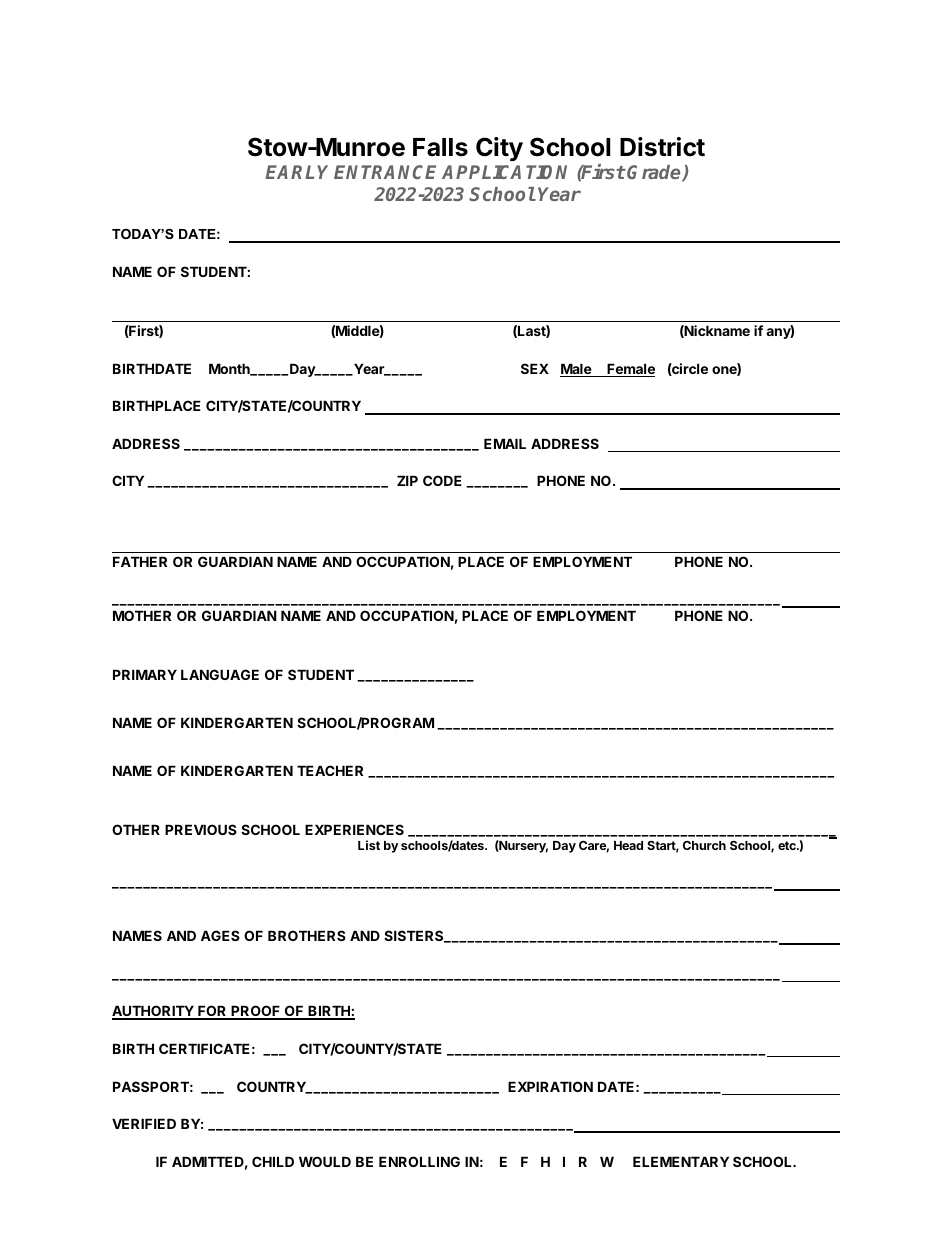 Image resolution: width=952 pixels, height=1233 pixels. Describe the element at coordinates (535, 368) in the screenshot. I see `SEX` at that location.
